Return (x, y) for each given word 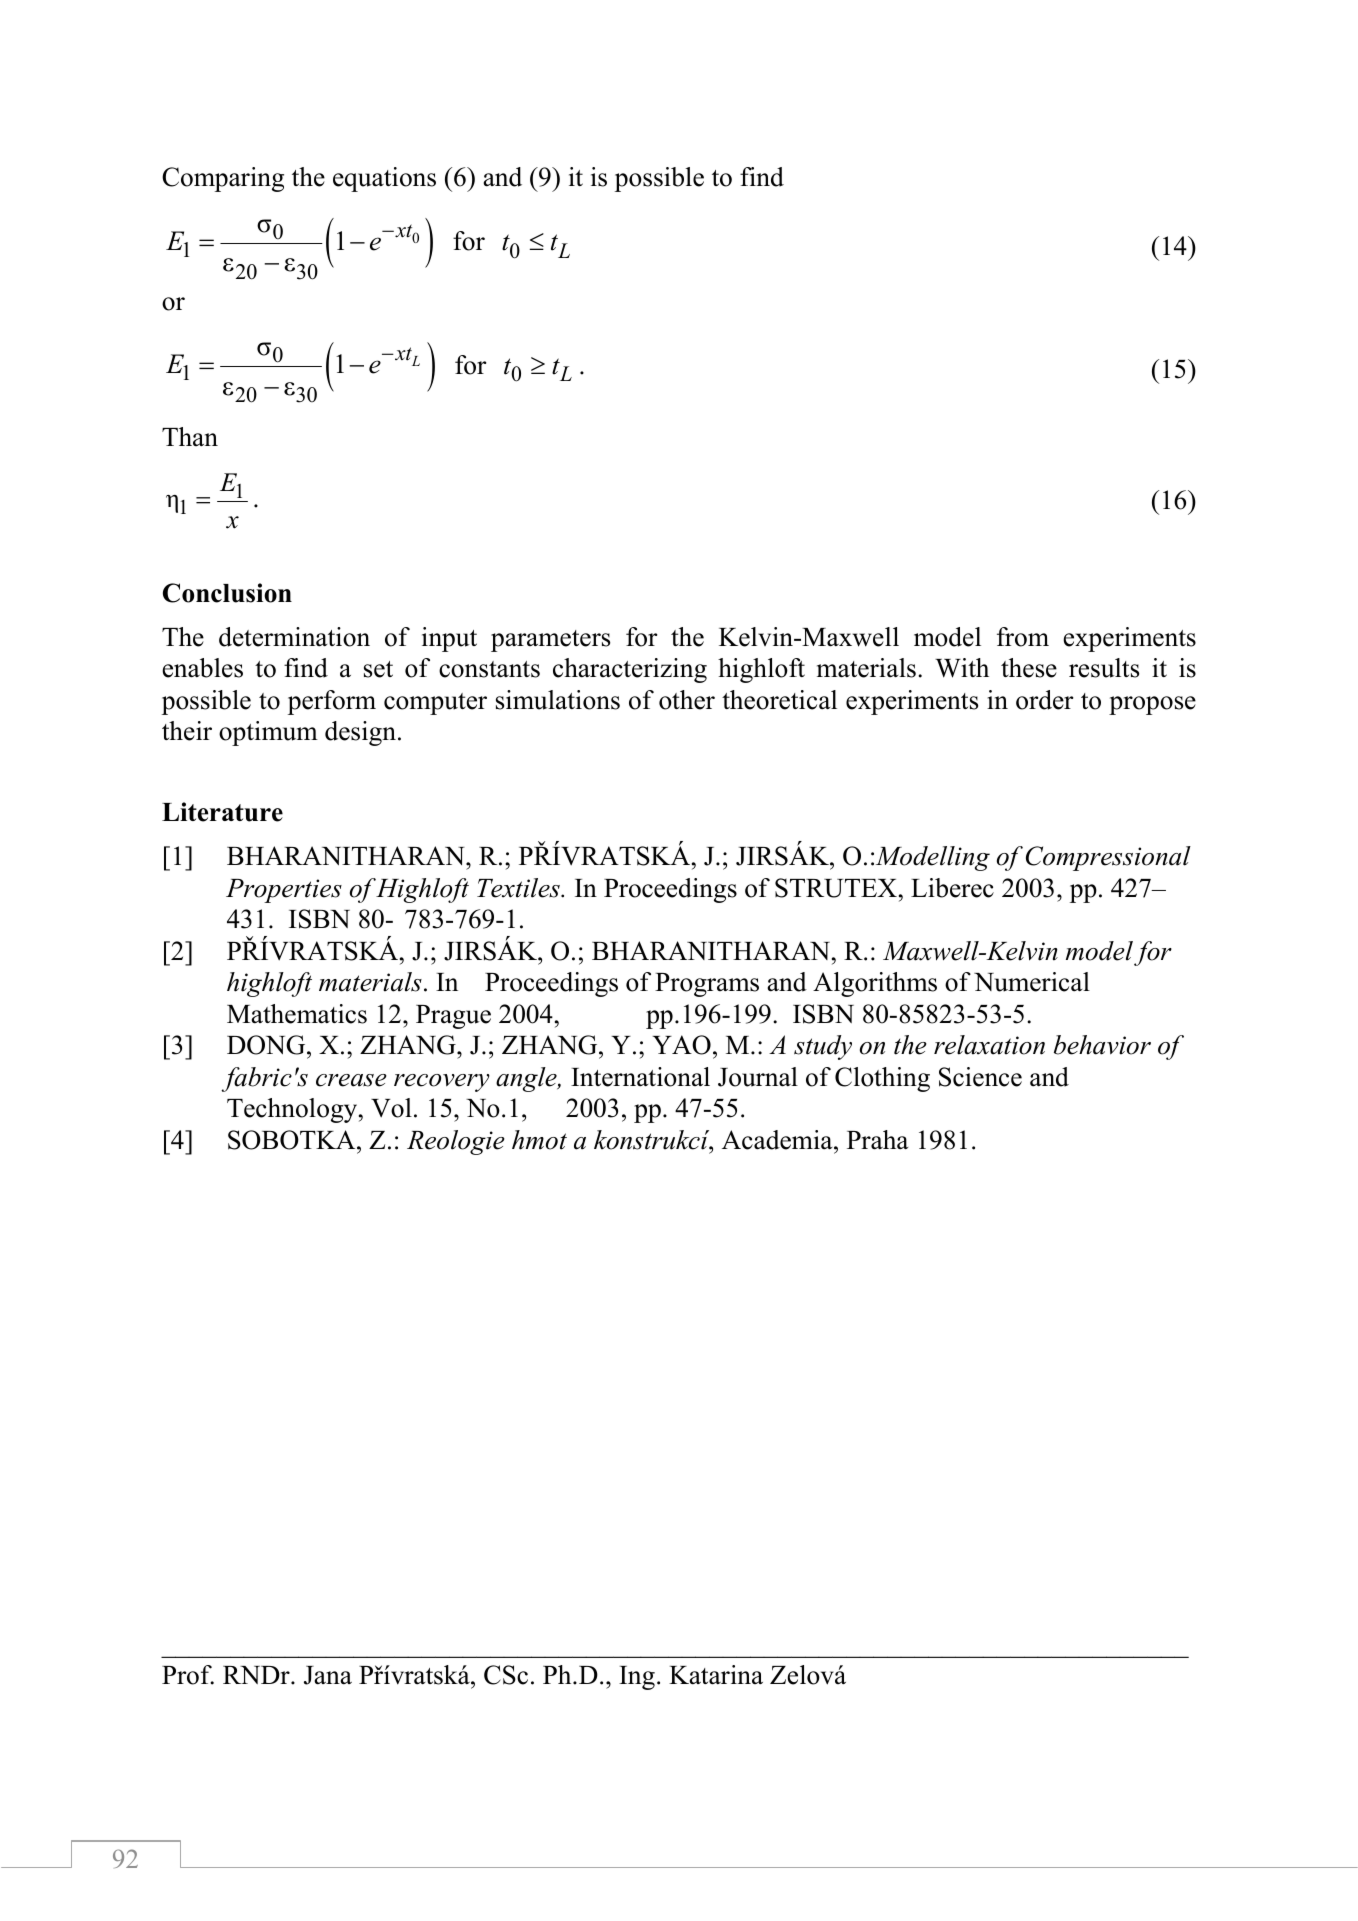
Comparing (223, 179)
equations (384, 179)
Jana (328, 1675)
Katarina (716, 1675)
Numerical (1032, 982)
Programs (707, 985)
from (1023, 637)
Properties (284, 891)
